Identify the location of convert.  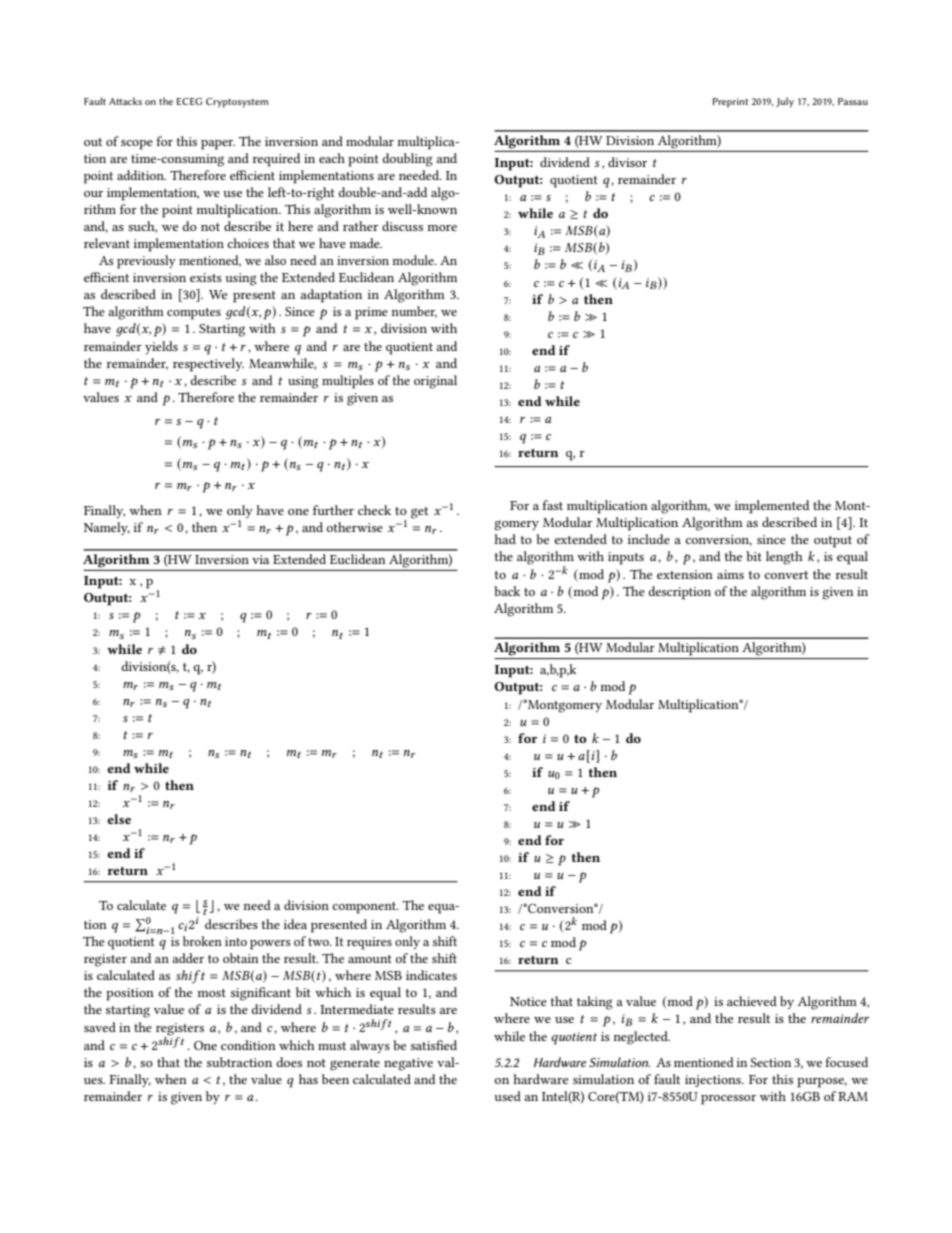
(786, 575).
